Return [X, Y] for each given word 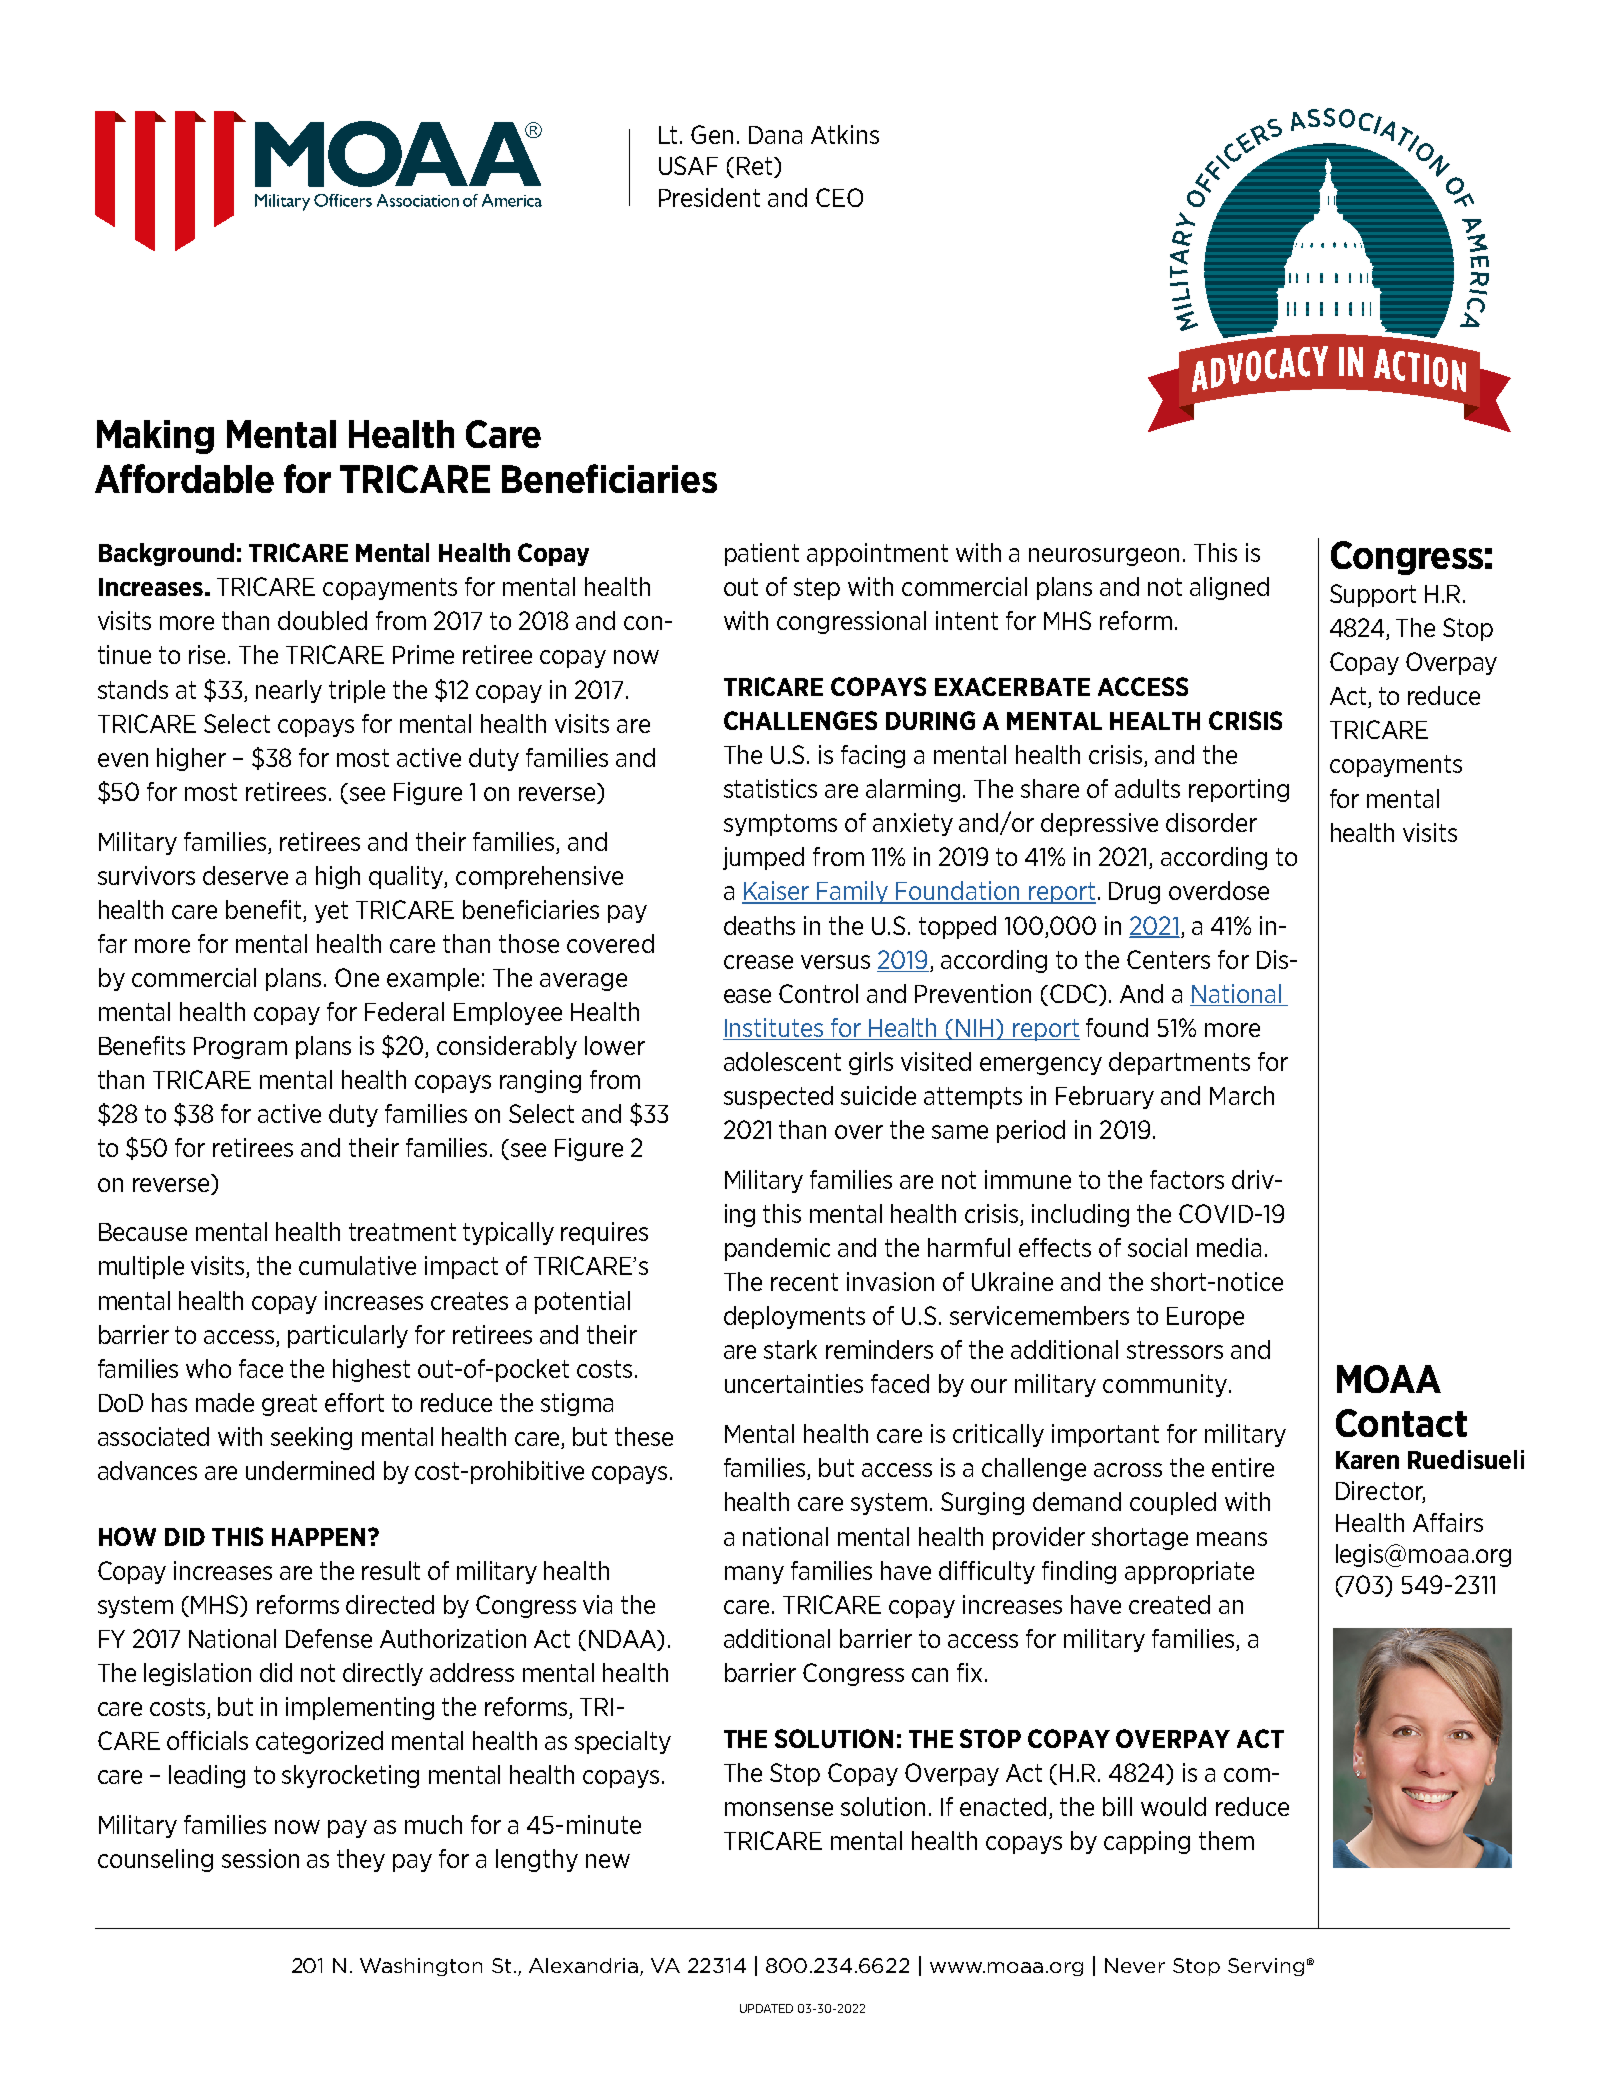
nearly [289, 691]
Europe [1205, 1318]
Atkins [845, 134]
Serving [1266, 1967]
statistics [770, 788]
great [289, 1405]
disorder [1211, 822]
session [260, 1858]
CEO [839, 197]
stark [790, 1349]
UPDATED [766, 2008]
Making [155, 437]
